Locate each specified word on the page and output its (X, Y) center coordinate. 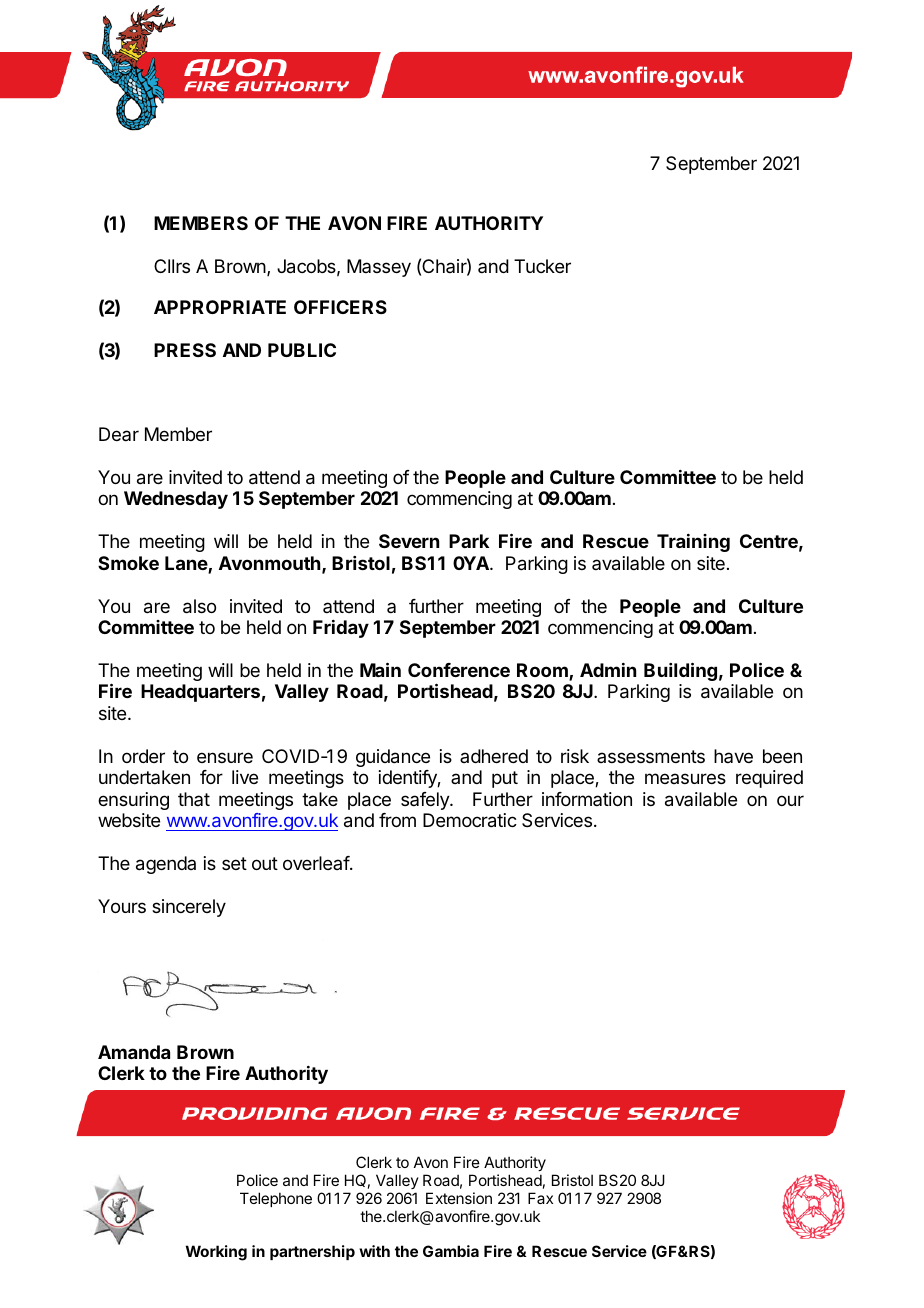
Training (693, 543)
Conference (459, 670)
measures (685, 778)
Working (216, 1253)
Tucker (542, 266)
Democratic (470, 820)
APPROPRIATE (220, 307)
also (199, 606)
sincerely (189, 908)
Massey (379, 268)
